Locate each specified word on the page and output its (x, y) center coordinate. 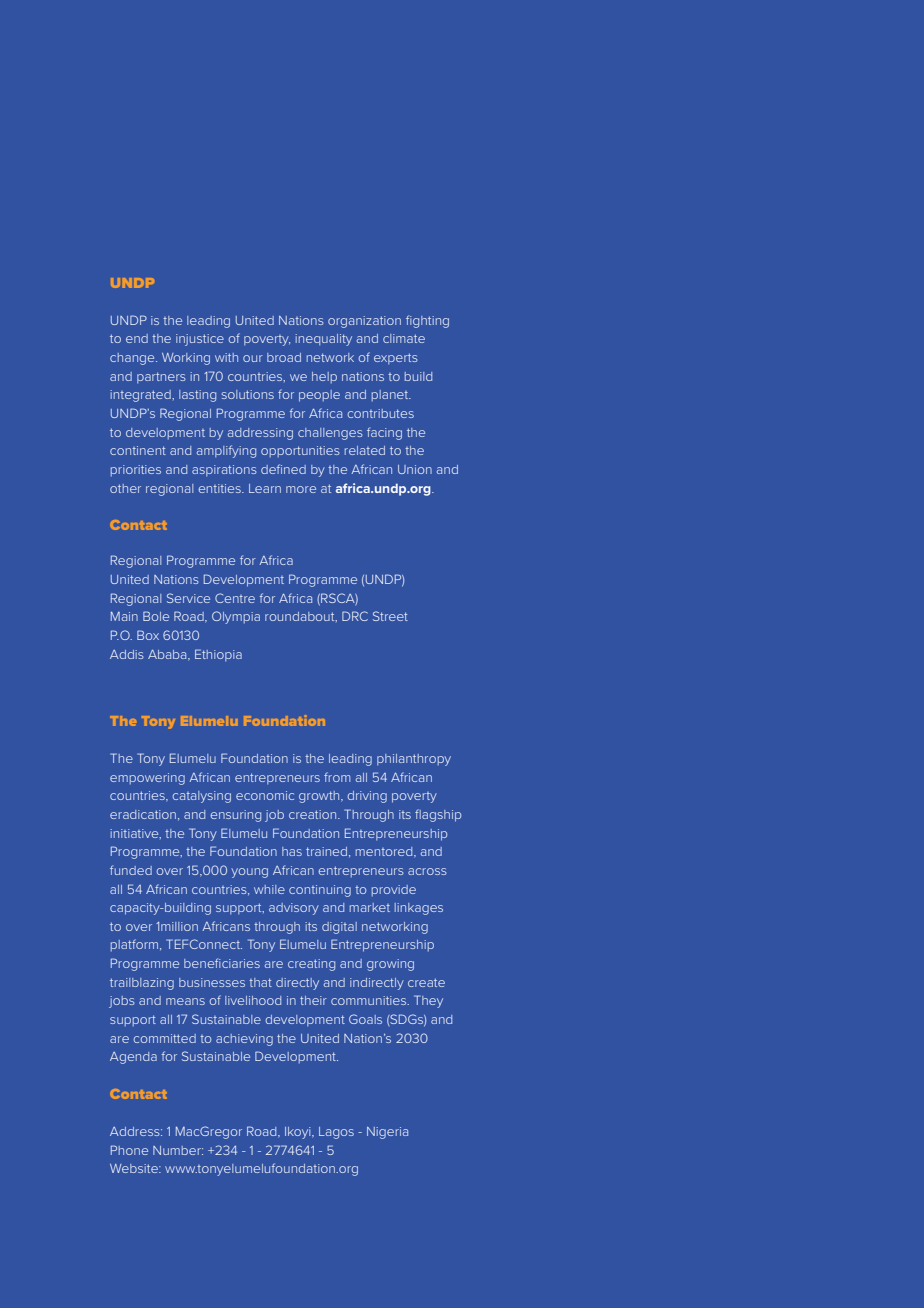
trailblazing (142, 984)
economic (265, 795)
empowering (147, 779)
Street (390, 616)
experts (396, 358)
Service (188, 598)
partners (161, 377)
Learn (265, 488)
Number (178, 1150)
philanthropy (414, 760)
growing (390, 965)
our (253, 358)
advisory (294, 909)
